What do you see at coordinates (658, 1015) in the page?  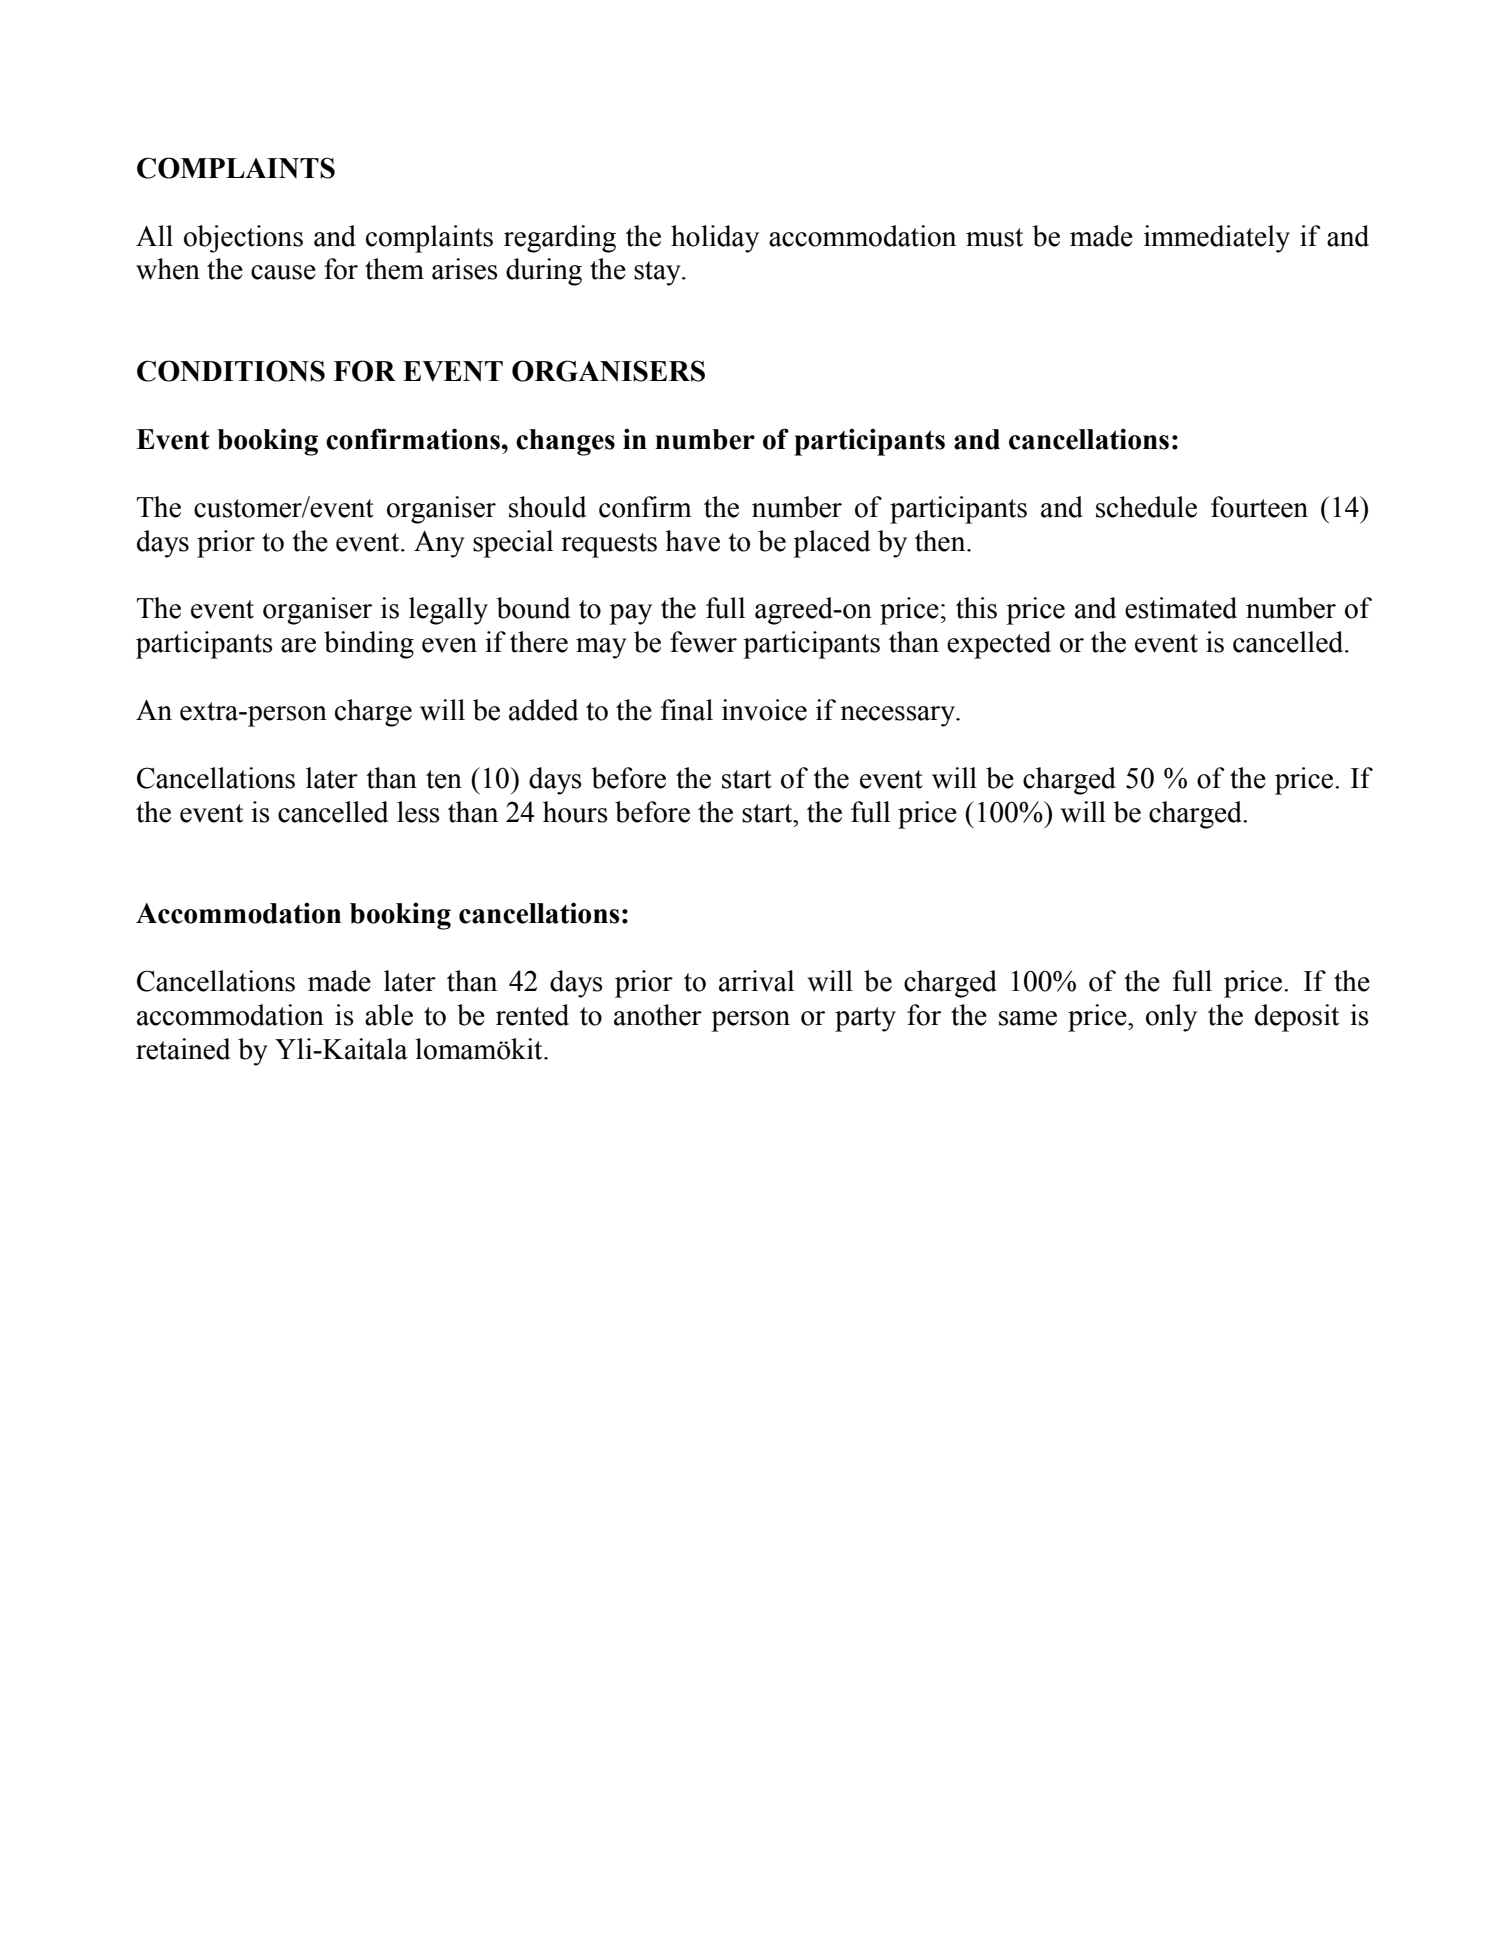 I see `another` at bounding box center [658, 1015].
